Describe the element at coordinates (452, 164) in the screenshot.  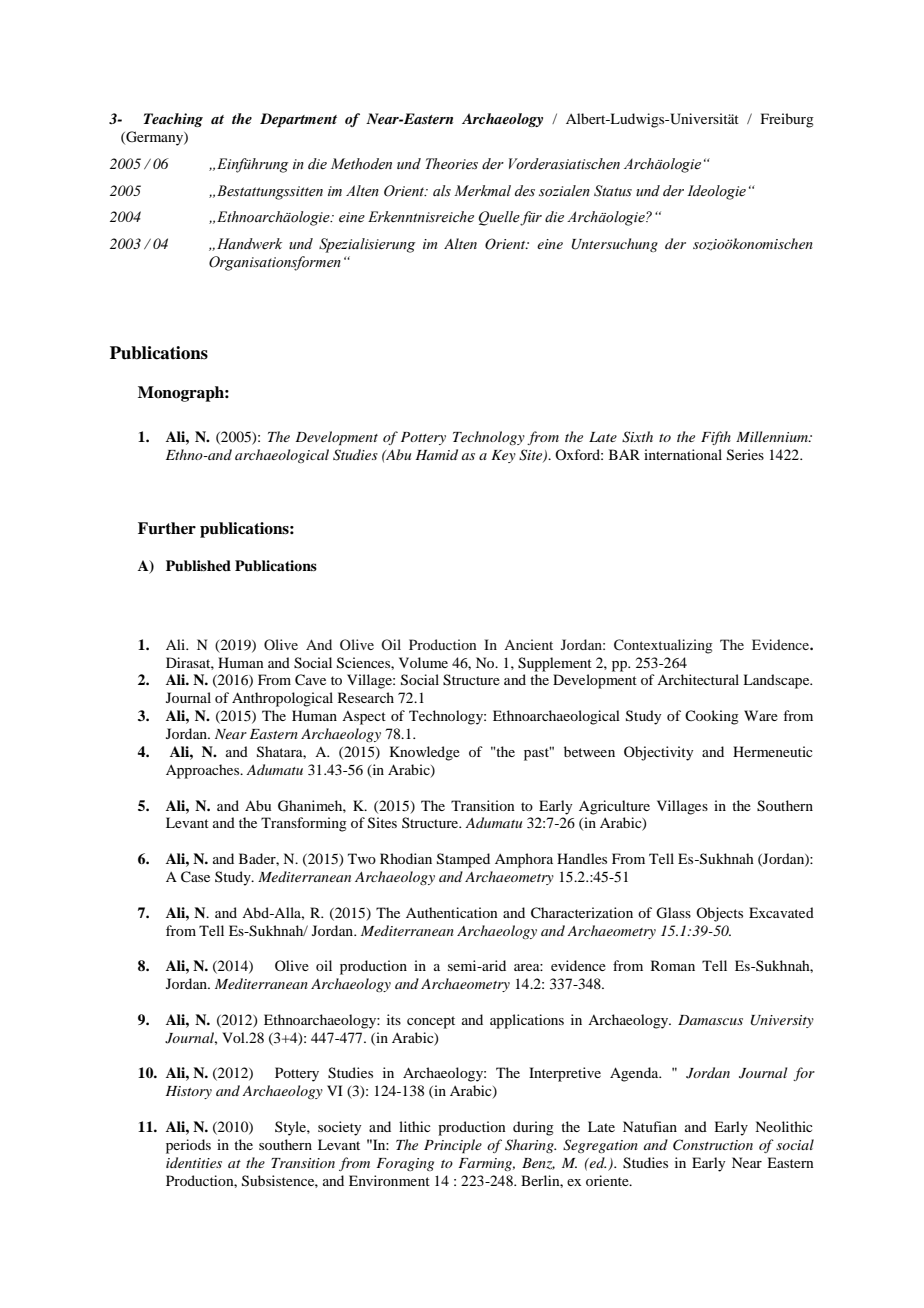
I see `Theories` at that location.
